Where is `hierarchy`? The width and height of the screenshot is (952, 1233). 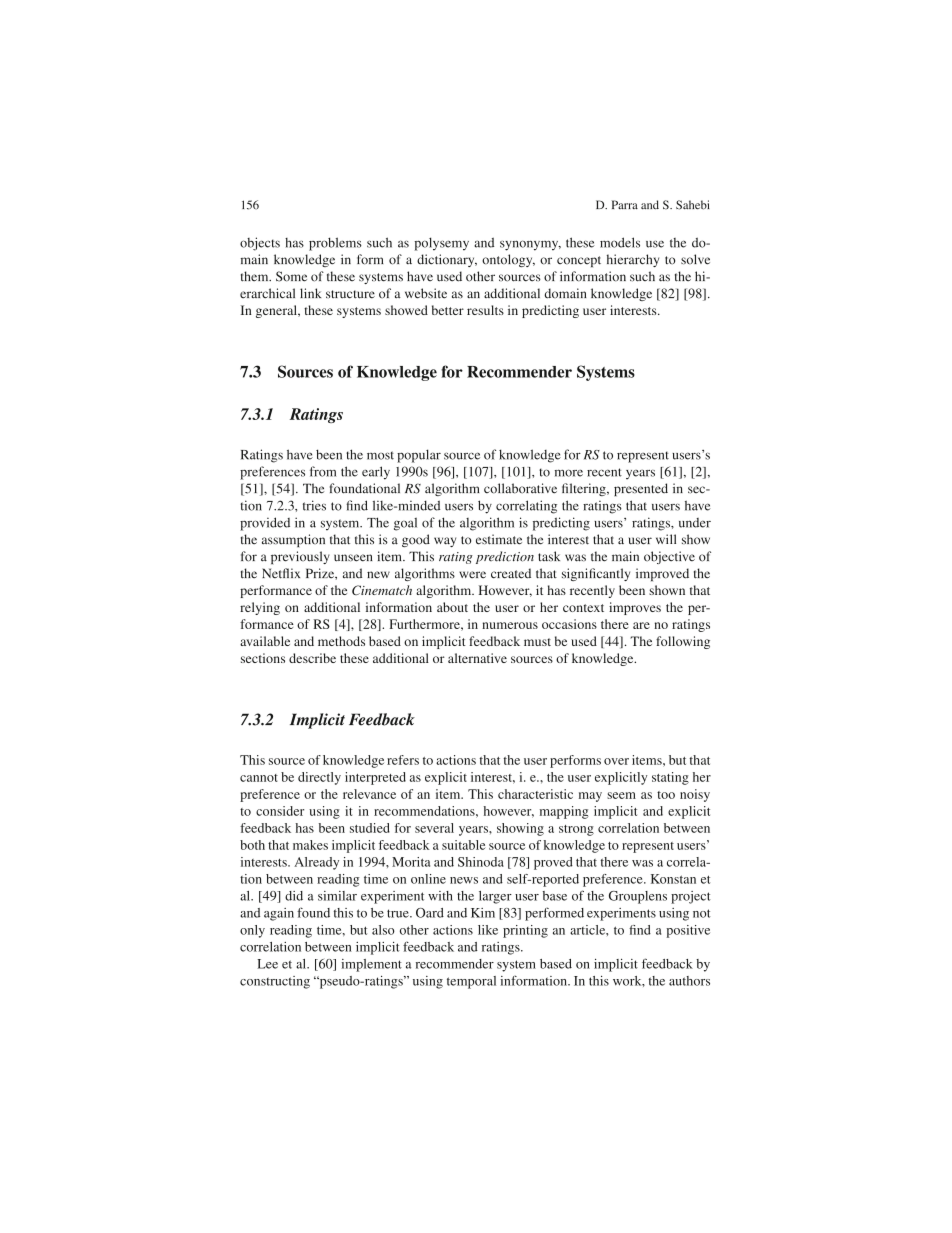 hierarchy is located at coordinates (633, 260).
